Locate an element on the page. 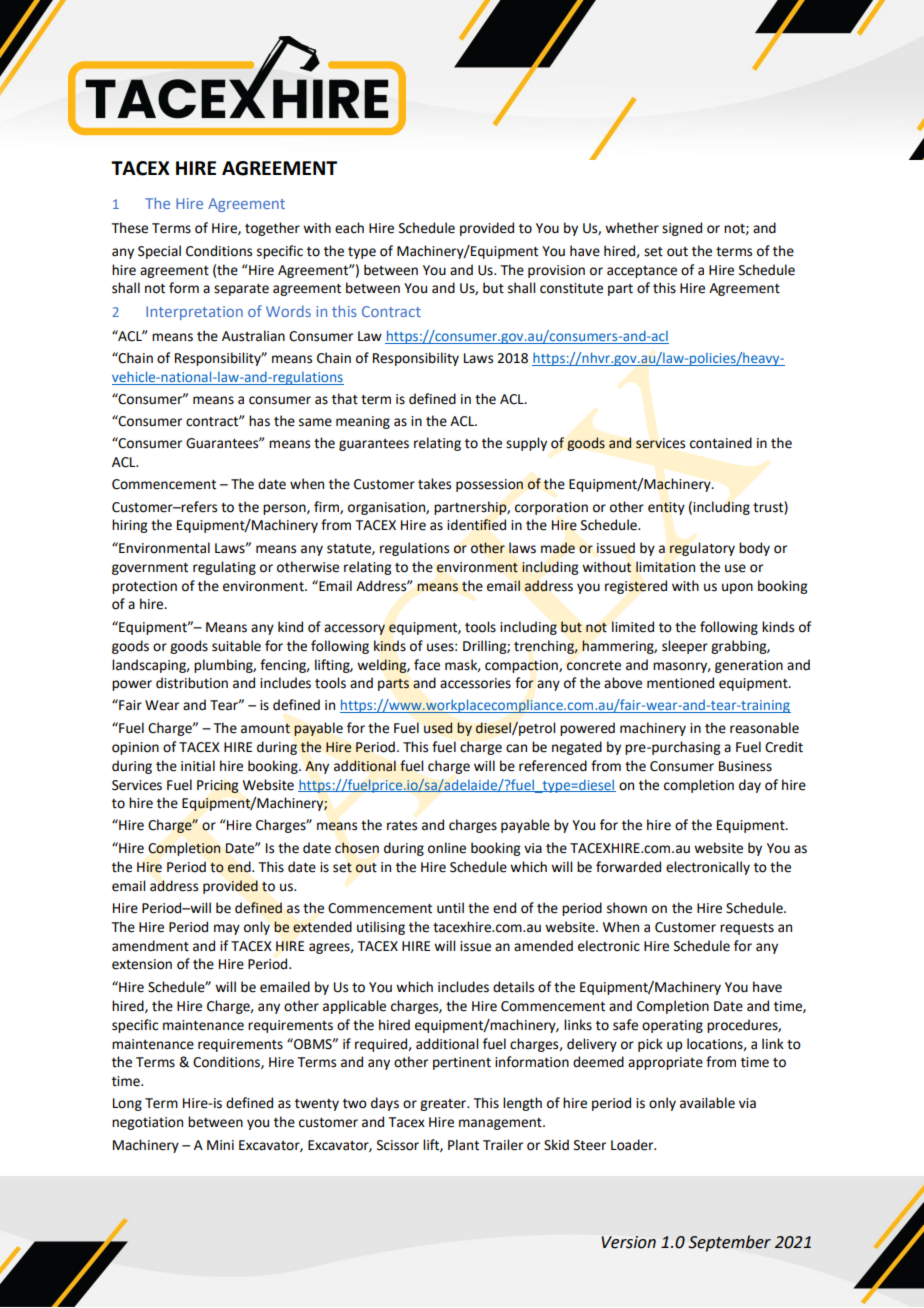 Image resolution: width=924 pixels, height=1308 pixels. Mini is located at coordinates (220, 1145).
